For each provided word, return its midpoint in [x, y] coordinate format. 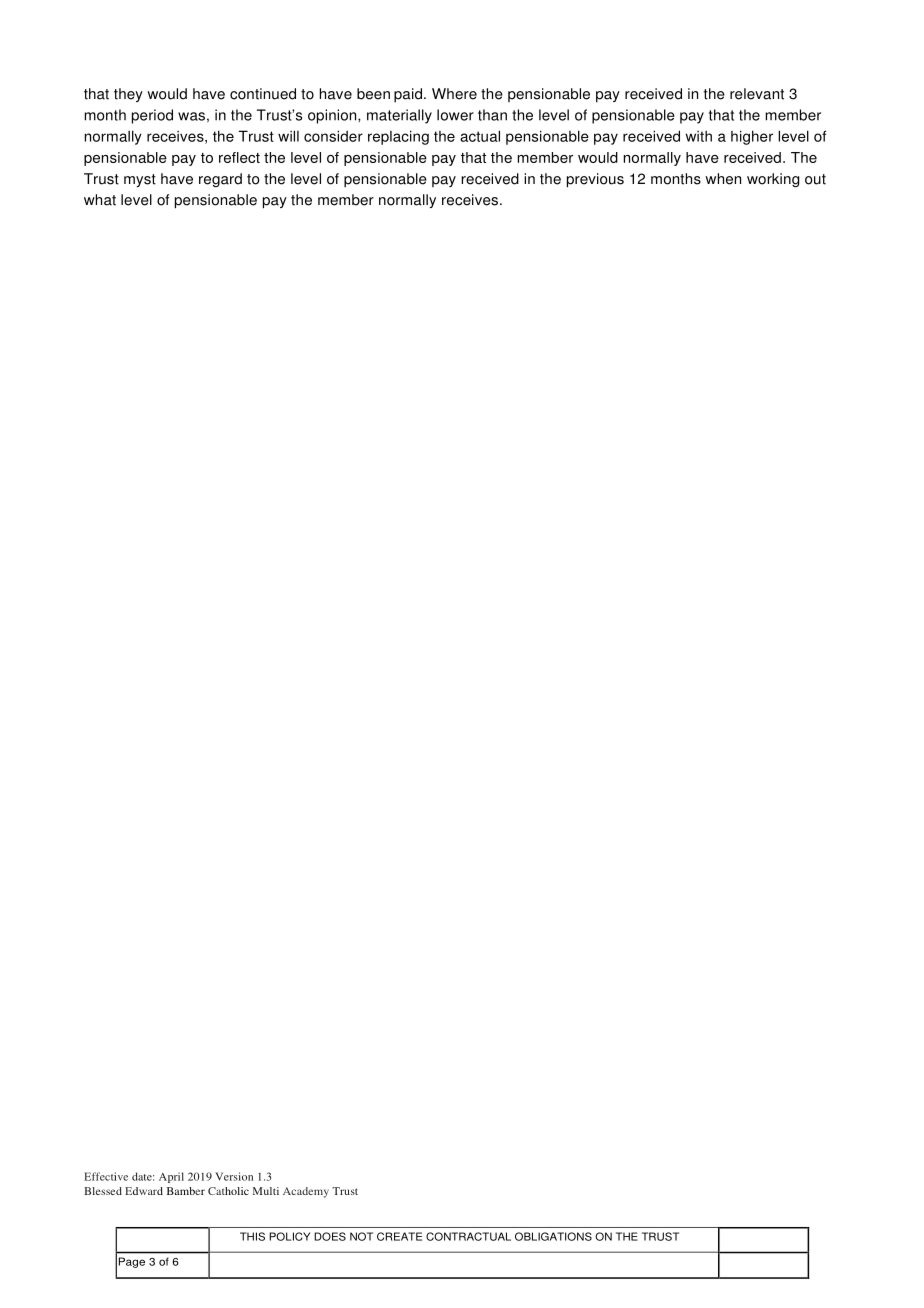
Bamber [186, 1191]
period [152, 116]
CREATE [399, 1236]
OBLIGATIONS [553, 1236]
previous [595, 180]
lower [455, 115]
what [100, 200]
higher [752, 137]
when [723, 179]
